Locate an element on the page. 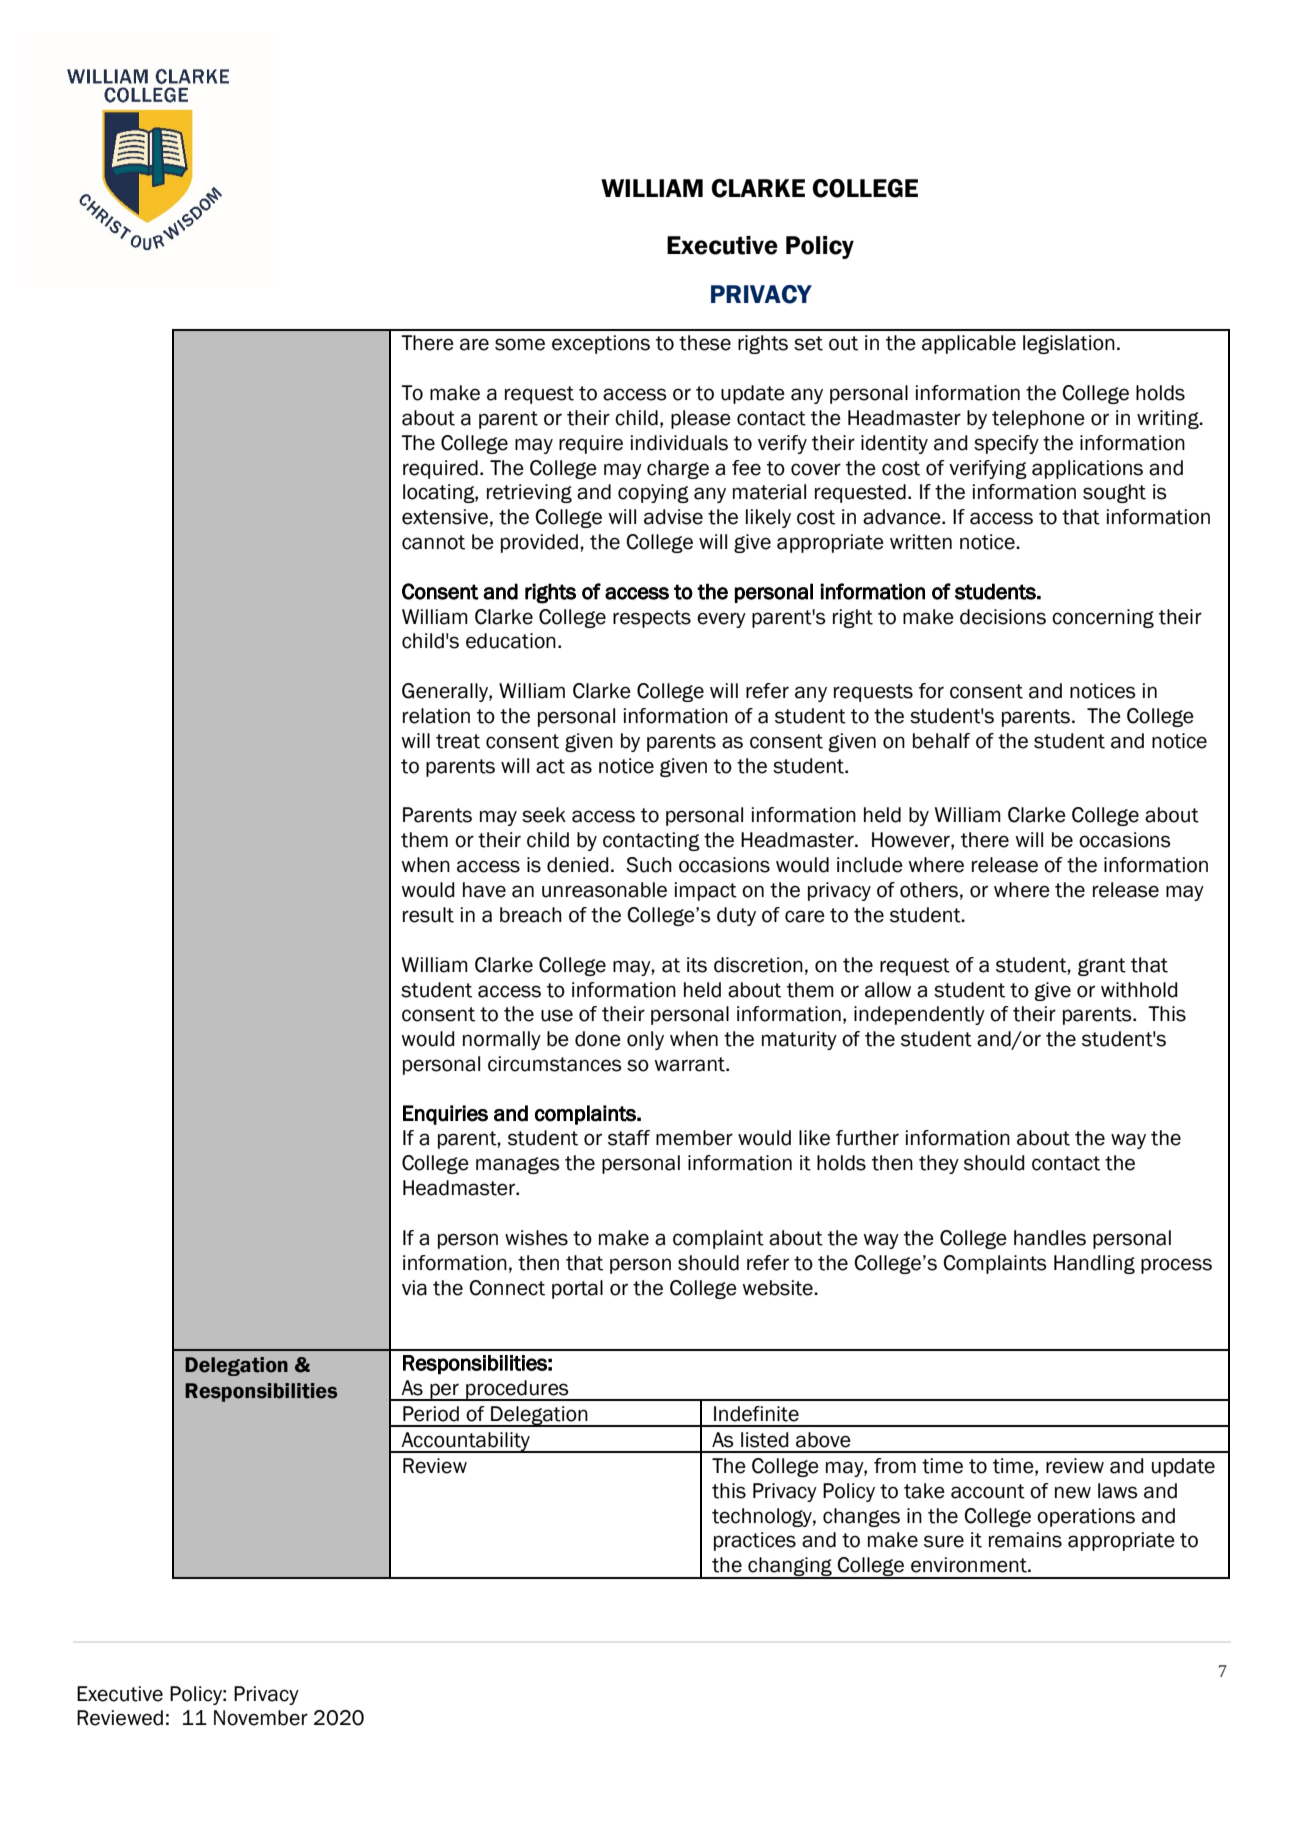 The height and width of the image is (1845, 1305). changing is located at coordinates (790, 1568).
